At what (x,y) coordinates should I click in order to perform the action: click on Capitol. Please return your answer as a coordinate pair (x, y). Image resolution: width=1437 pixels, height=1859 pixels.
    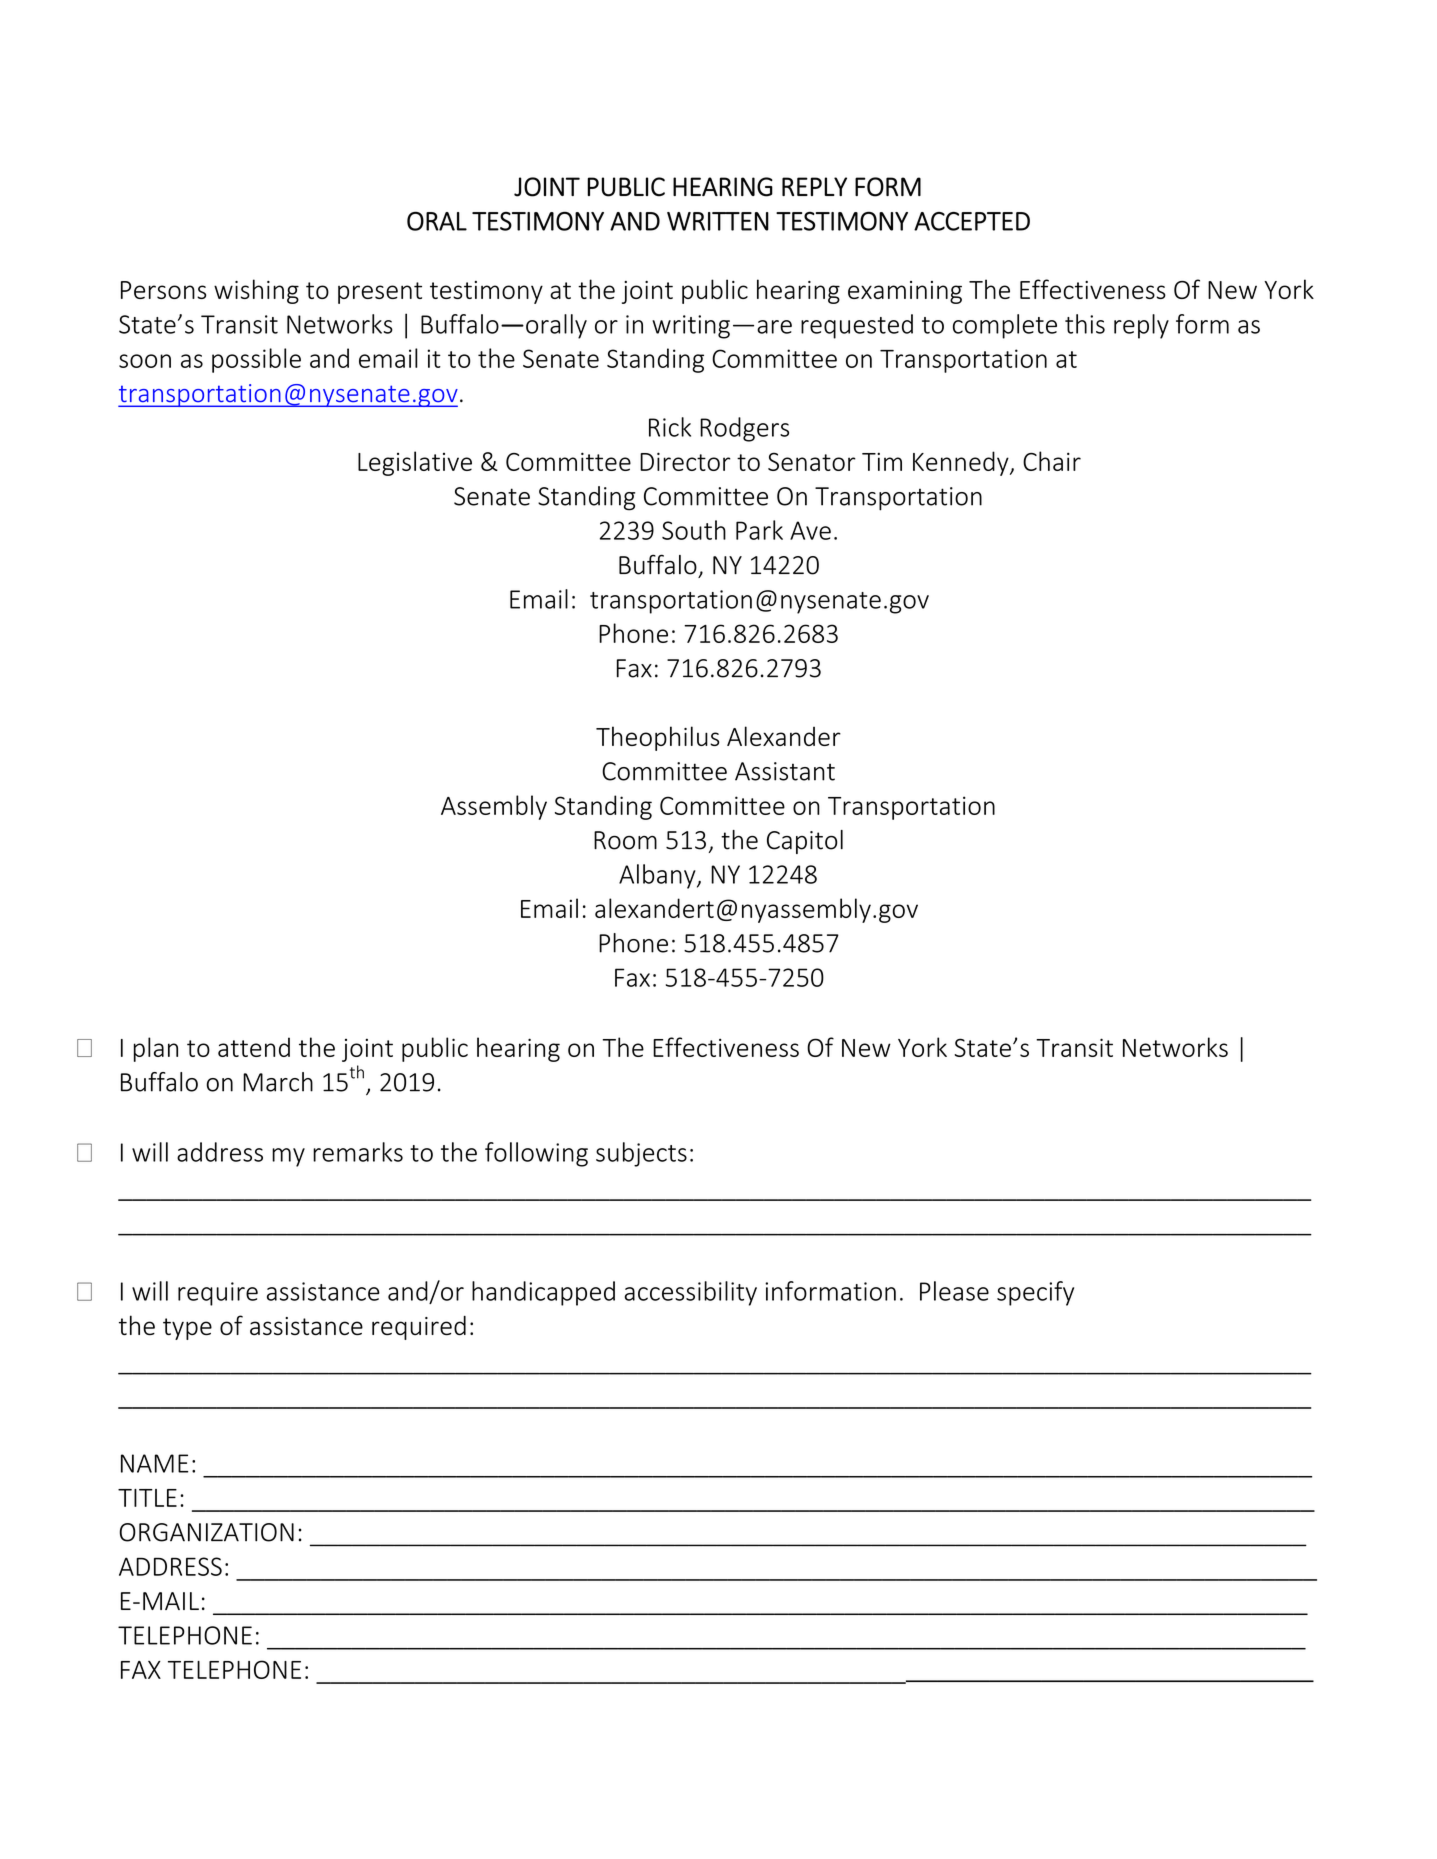
    Looking at the image, I should click on (805, 842).
